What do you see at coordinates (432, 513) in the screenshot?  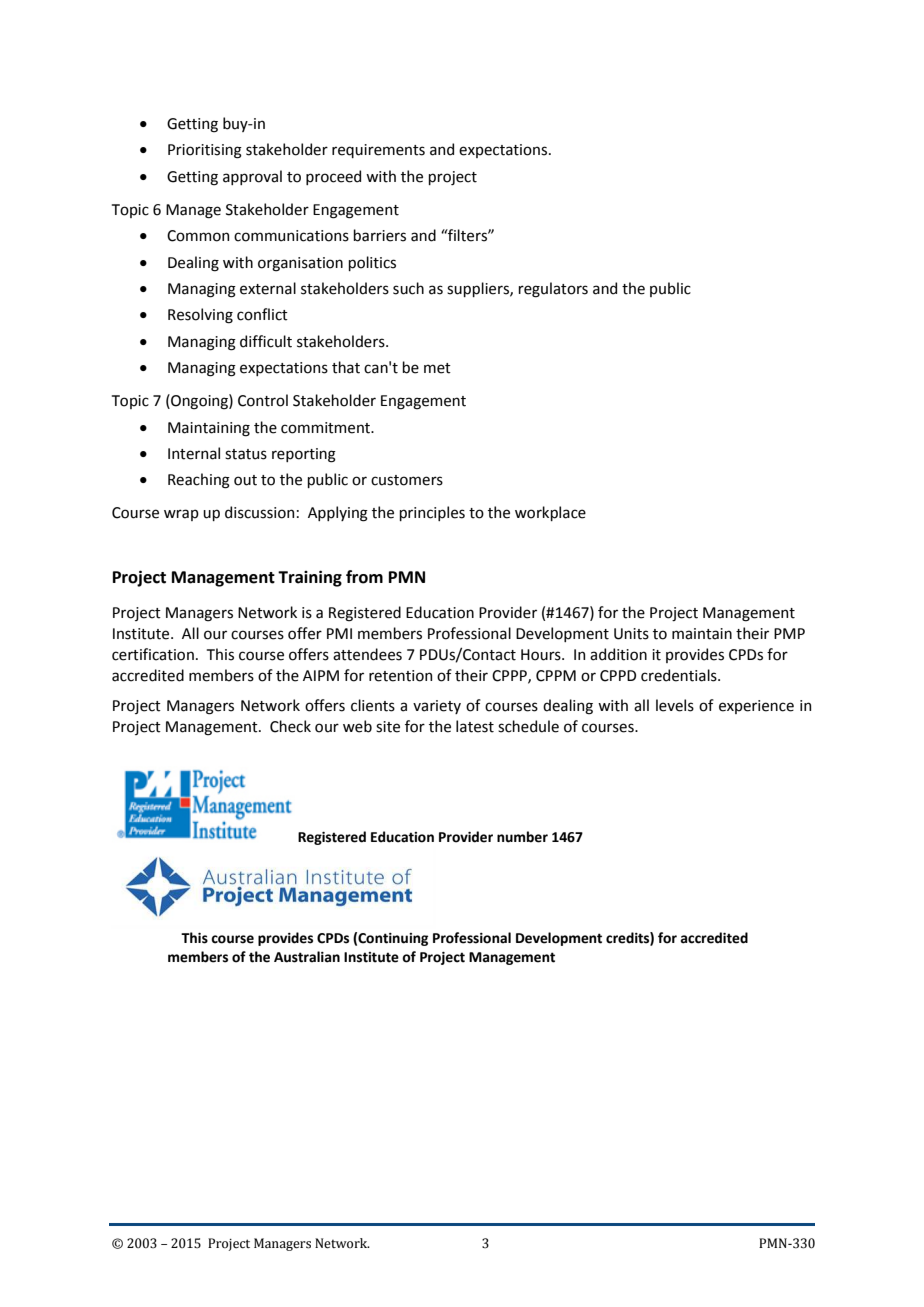 I see `principles` at bounding box center [432, 513].
